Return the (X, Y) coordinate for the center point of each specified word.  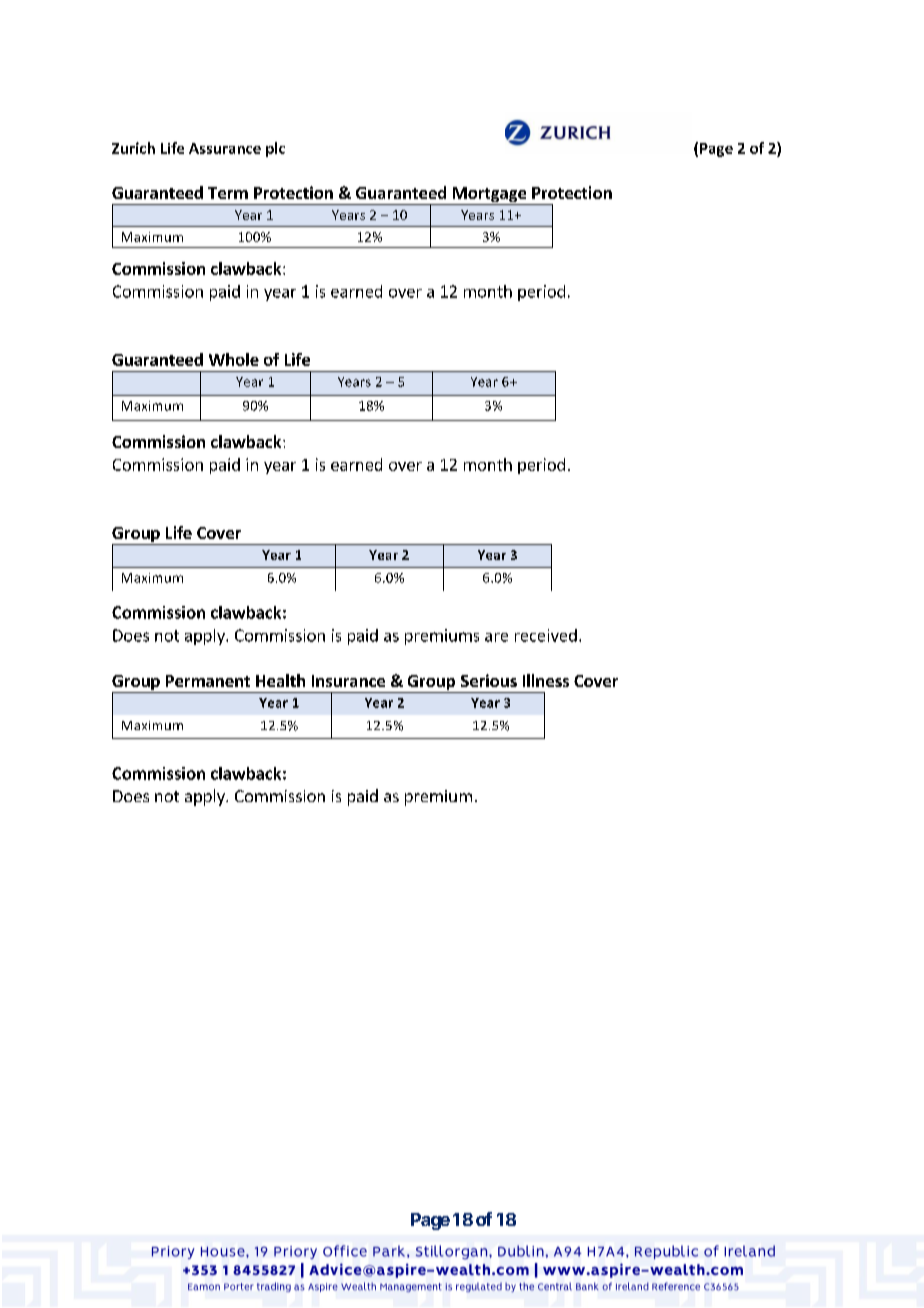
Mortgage (489, 196)
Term (228, 193)
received (546, 635)
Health (280, 680)
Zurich (133, 148)
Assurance (225, 148)
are (496, 637)
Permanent (208, 681)
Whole (234, 359)
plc (275, 149)
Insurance (348, 681)
